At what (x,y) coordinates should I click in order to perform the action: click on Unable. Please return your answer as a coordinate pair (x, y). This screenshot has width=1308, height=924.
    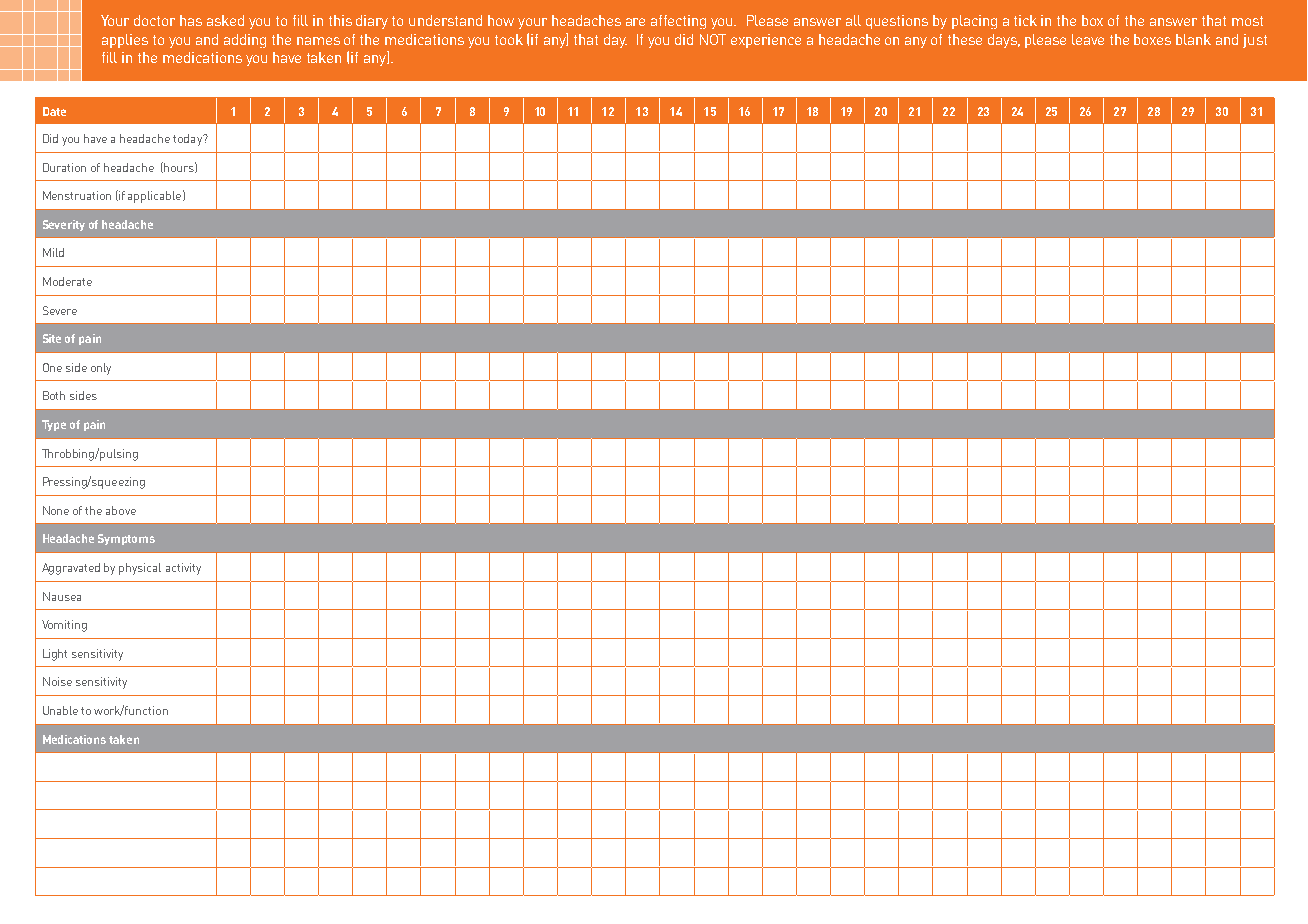
    Looking at the image, I should click on (60, 710).
